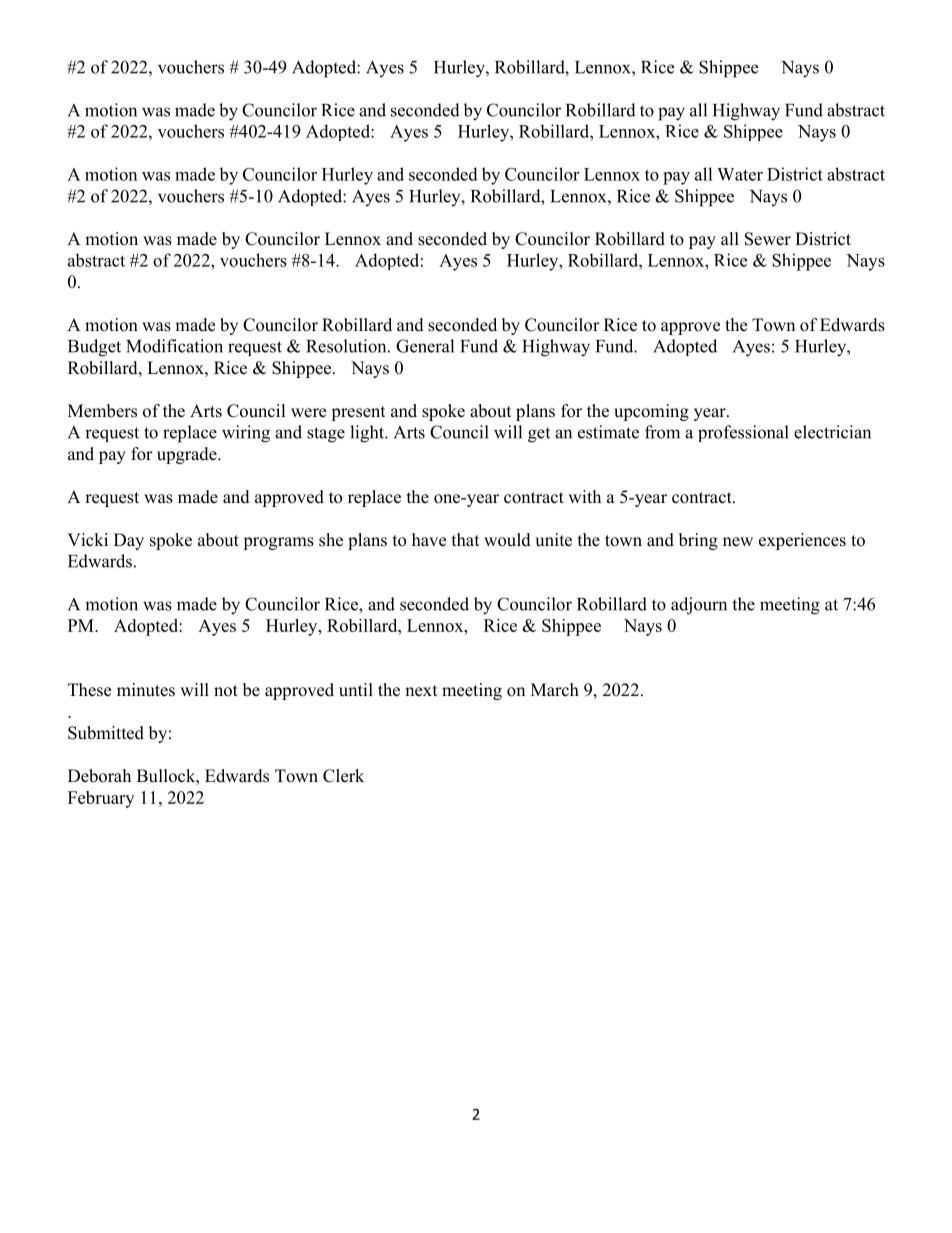  I want to click on that, so click(465, 539).
